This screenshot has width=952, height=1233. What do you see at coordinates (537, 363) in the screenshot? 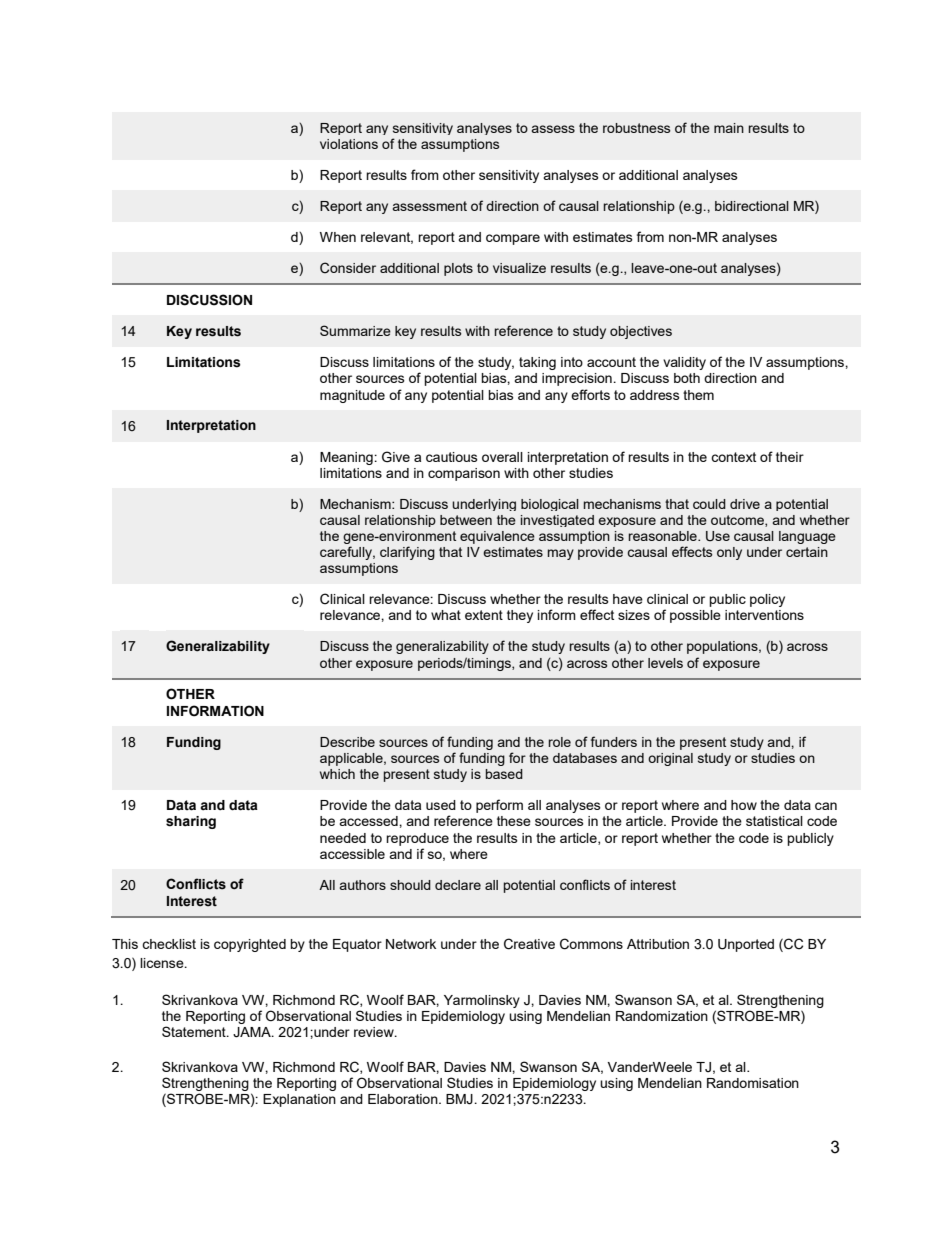
I see `taking` at bounding box center [537, 363].
